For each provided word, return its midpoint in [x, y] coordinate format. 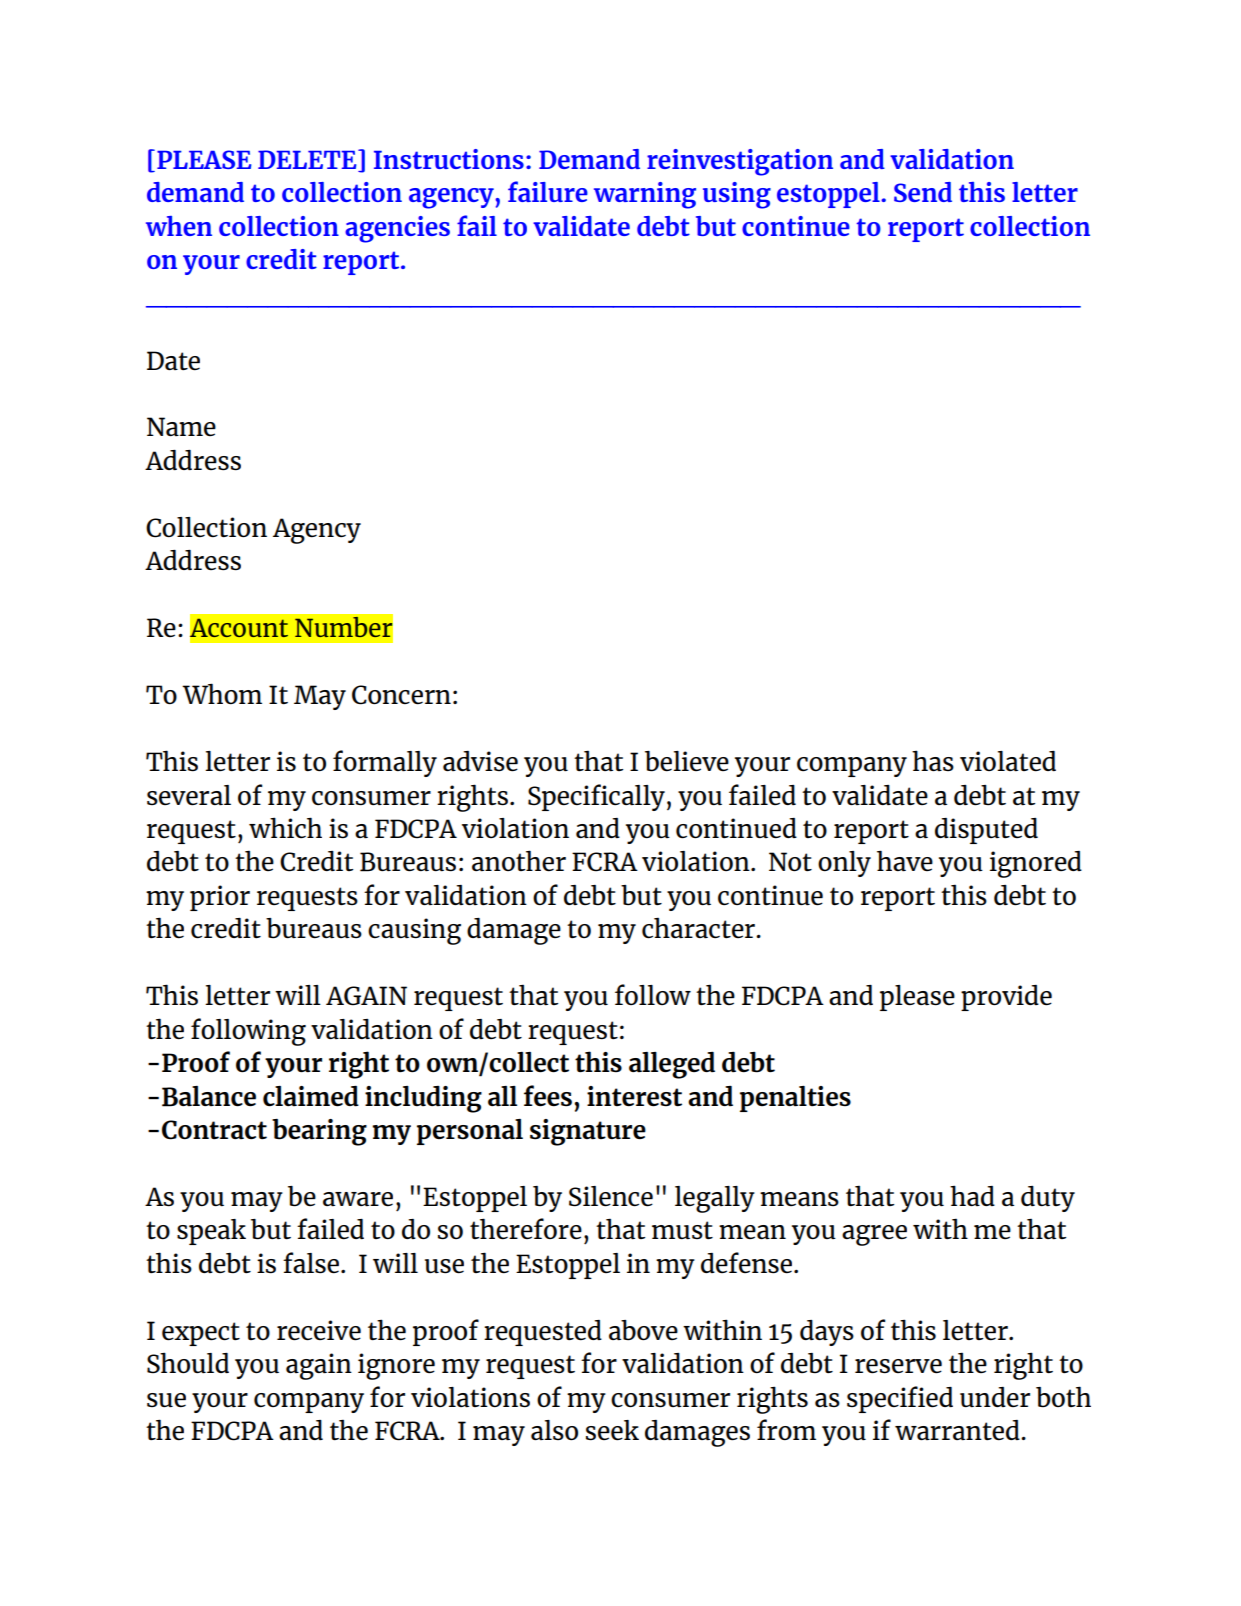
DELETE [308, 159]
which [285, 827]
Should [188, 1363]
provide [1006, 998]
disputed [986, 831]
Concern [401, 695]
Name [181, 426]
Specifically [596, 797]
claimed [311, 1096]
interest [634, 1096]
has [933, 760]
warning [645, 195]
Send [923, 192]
